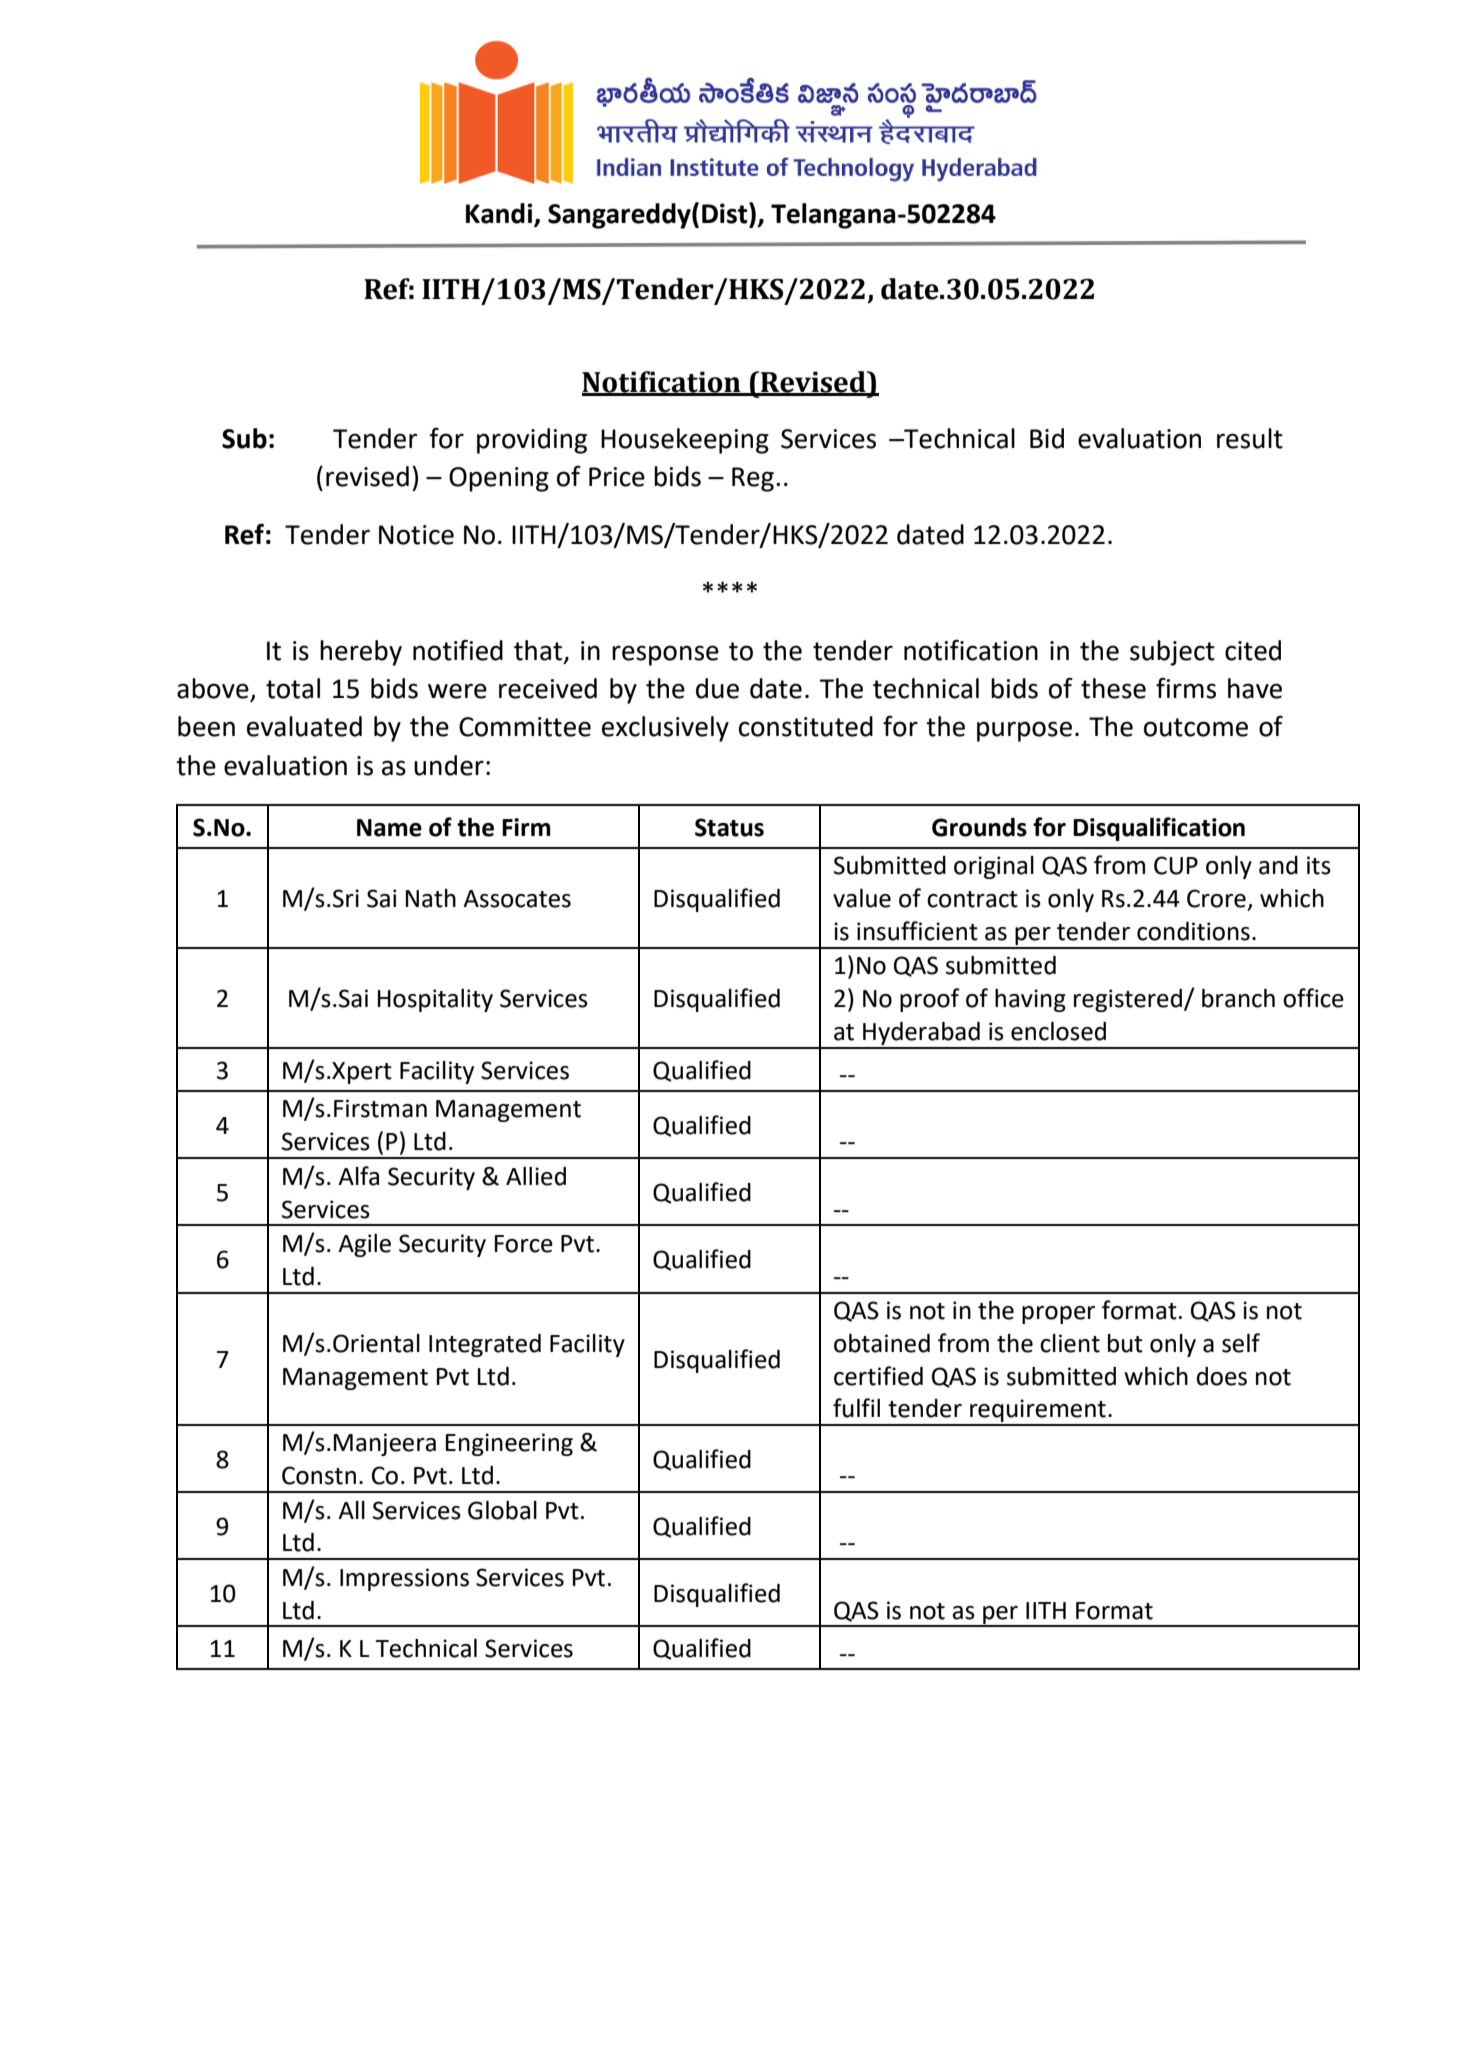 This page has width=1460, height=2064. Describe the element at coordinates (1250, 438) in the page. I see `result` at that location.
